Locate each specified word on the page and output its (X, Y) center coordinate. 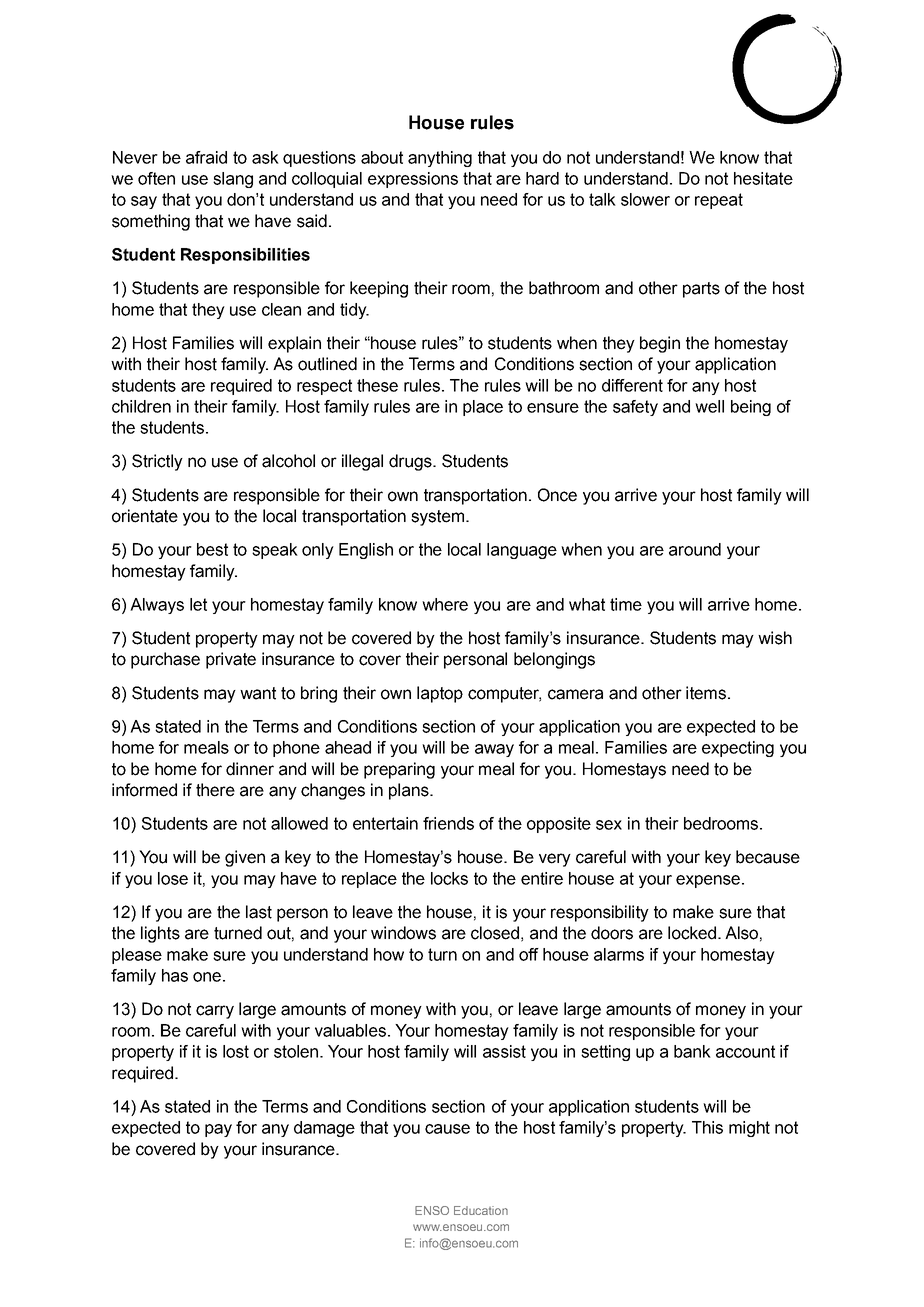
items (706, 693)
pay (218, 1130)
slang (233, 180)
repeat (719, 201)
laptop (440, 694)
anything (440, 159)
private (231, 660)
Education (481, 1210)
